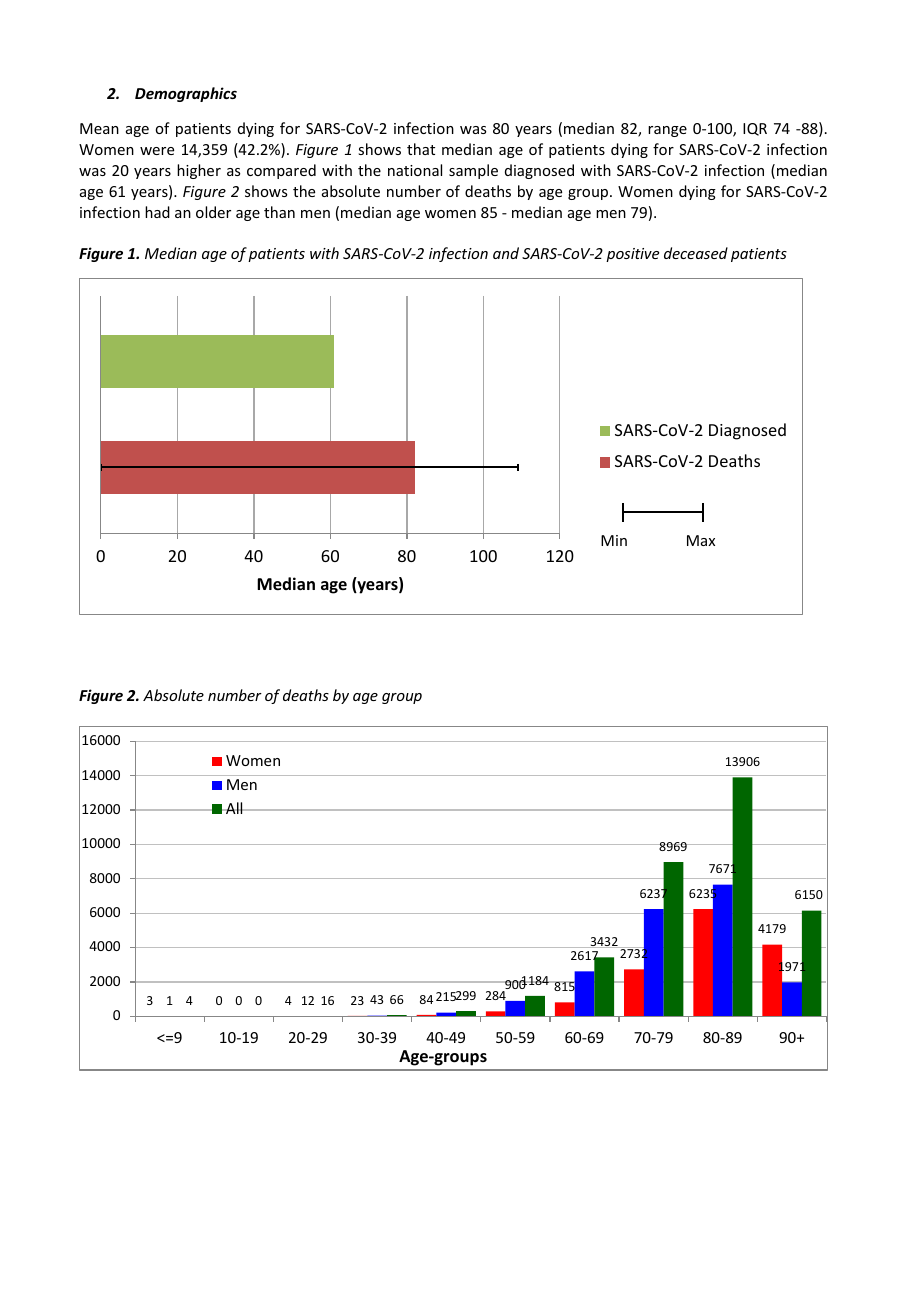 Image resolution: width=924 pixels, height=1307 pixels. What do you see at coordinates (701, 540) in the page?
I see `Max` at bounding box center [701, 540].
